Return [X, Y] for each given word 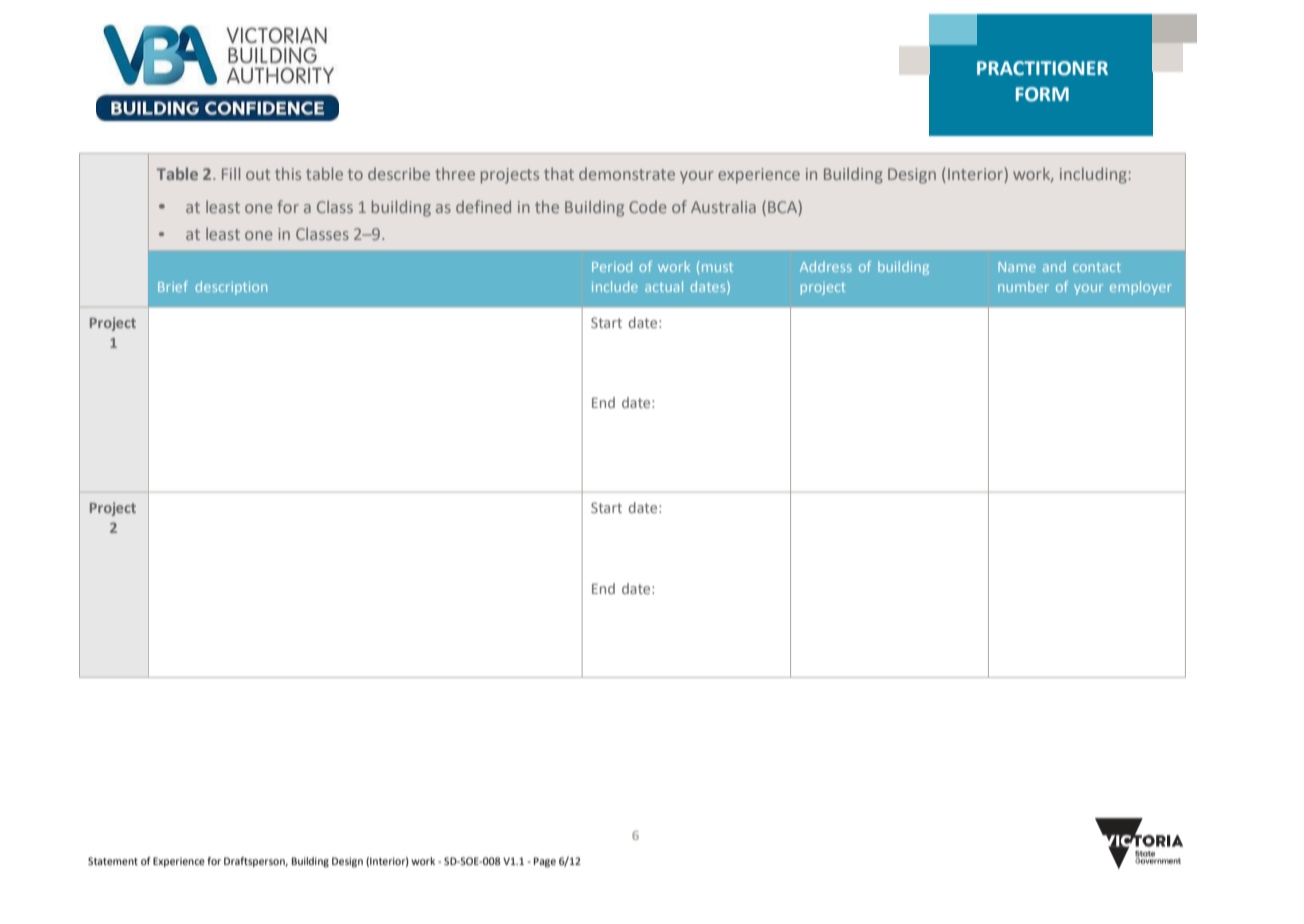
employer [1141, 288]
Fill [231, 173]
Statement [113, 861]
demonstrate [627, 174]
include [615, 286]
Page [545, 862]
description [231, 288]
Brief [173, 286]
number [1023, 286]
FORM [1042, 94]
